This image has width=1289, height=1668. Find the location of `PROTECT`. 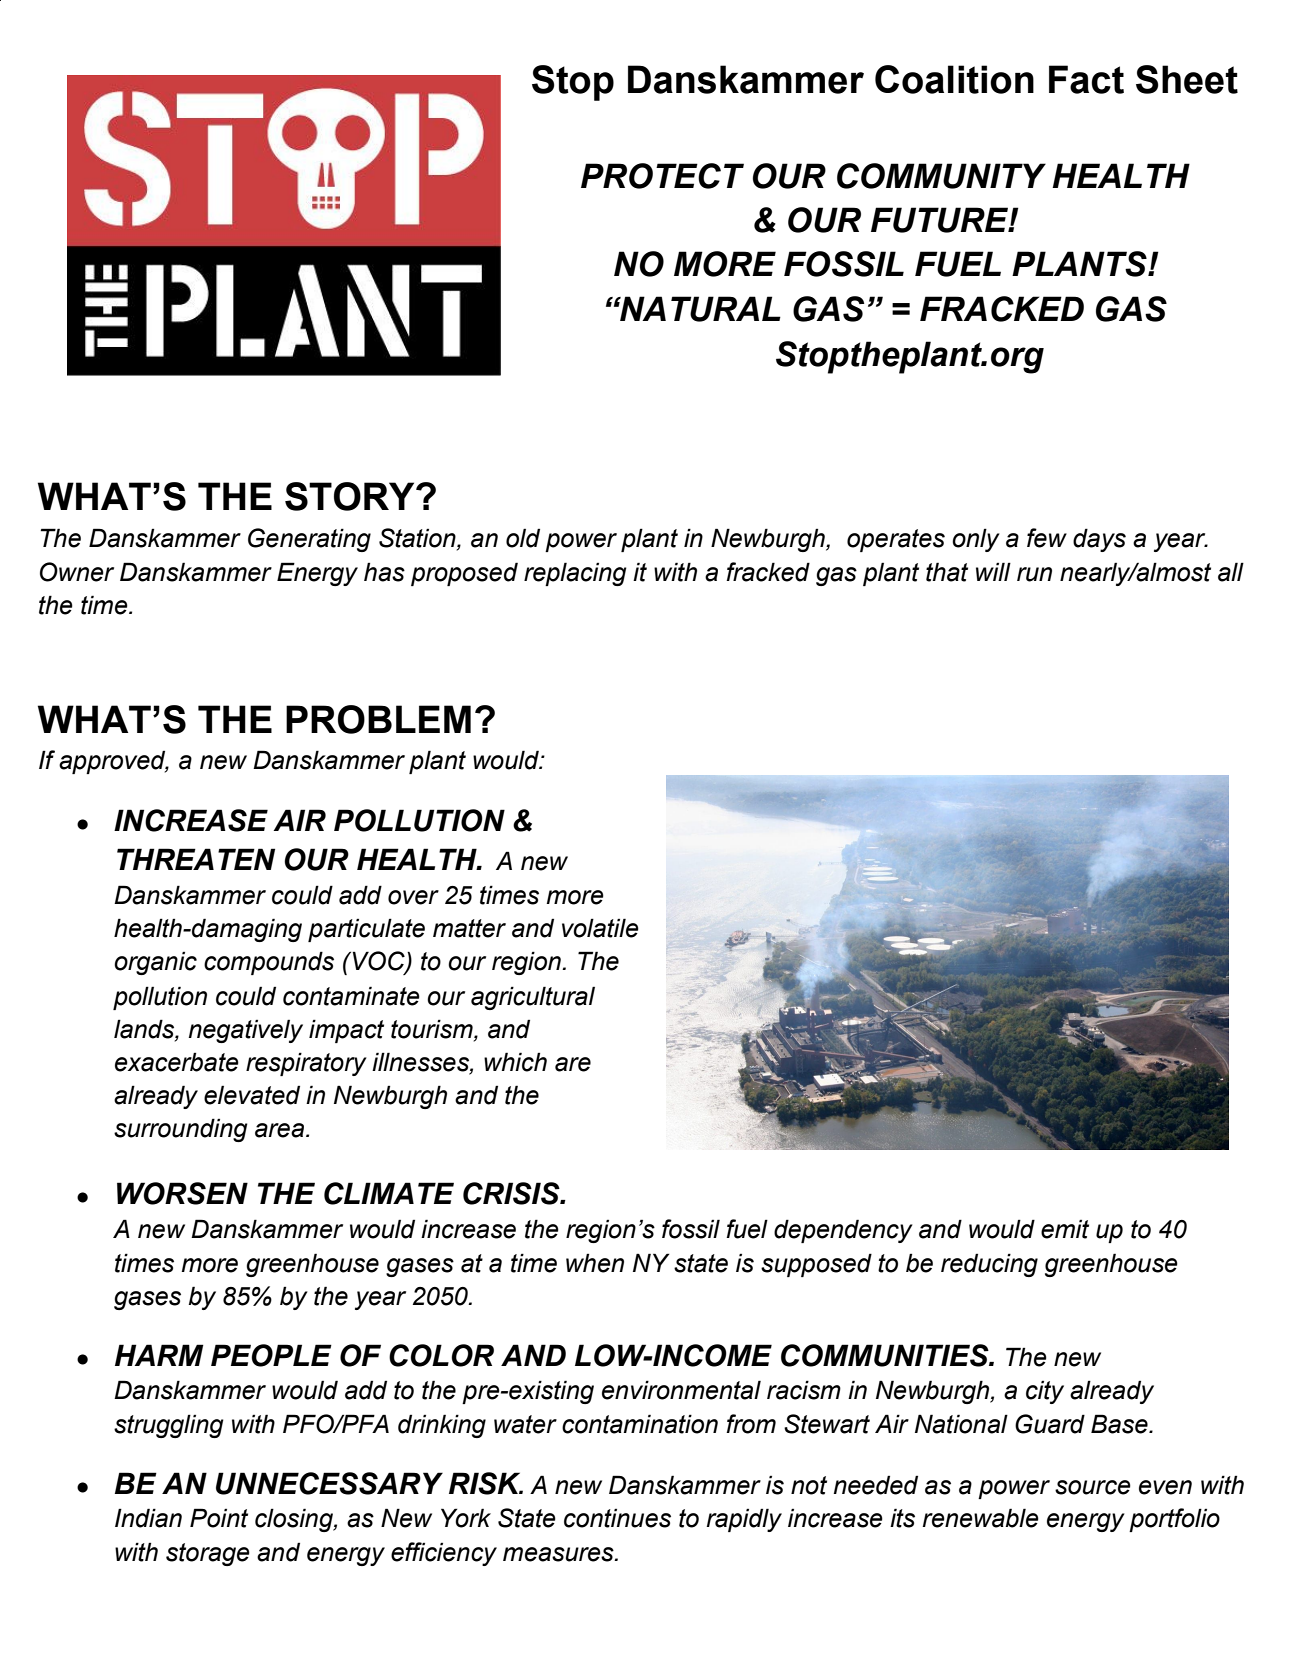

PROTECT is located at coordinates (662, 176).
